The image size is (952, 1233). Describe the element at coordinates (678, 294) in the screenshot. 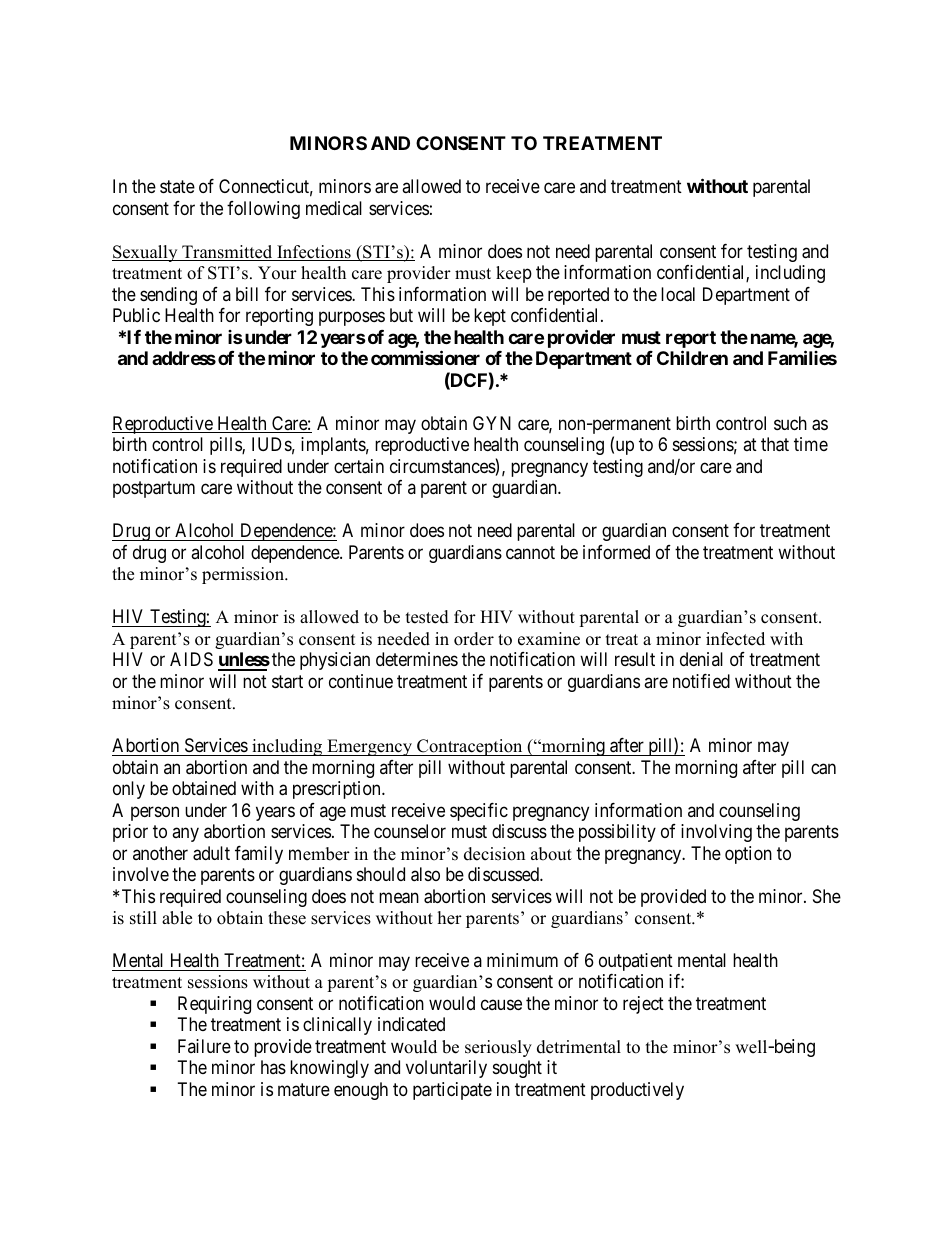

I see `local` at that location.
